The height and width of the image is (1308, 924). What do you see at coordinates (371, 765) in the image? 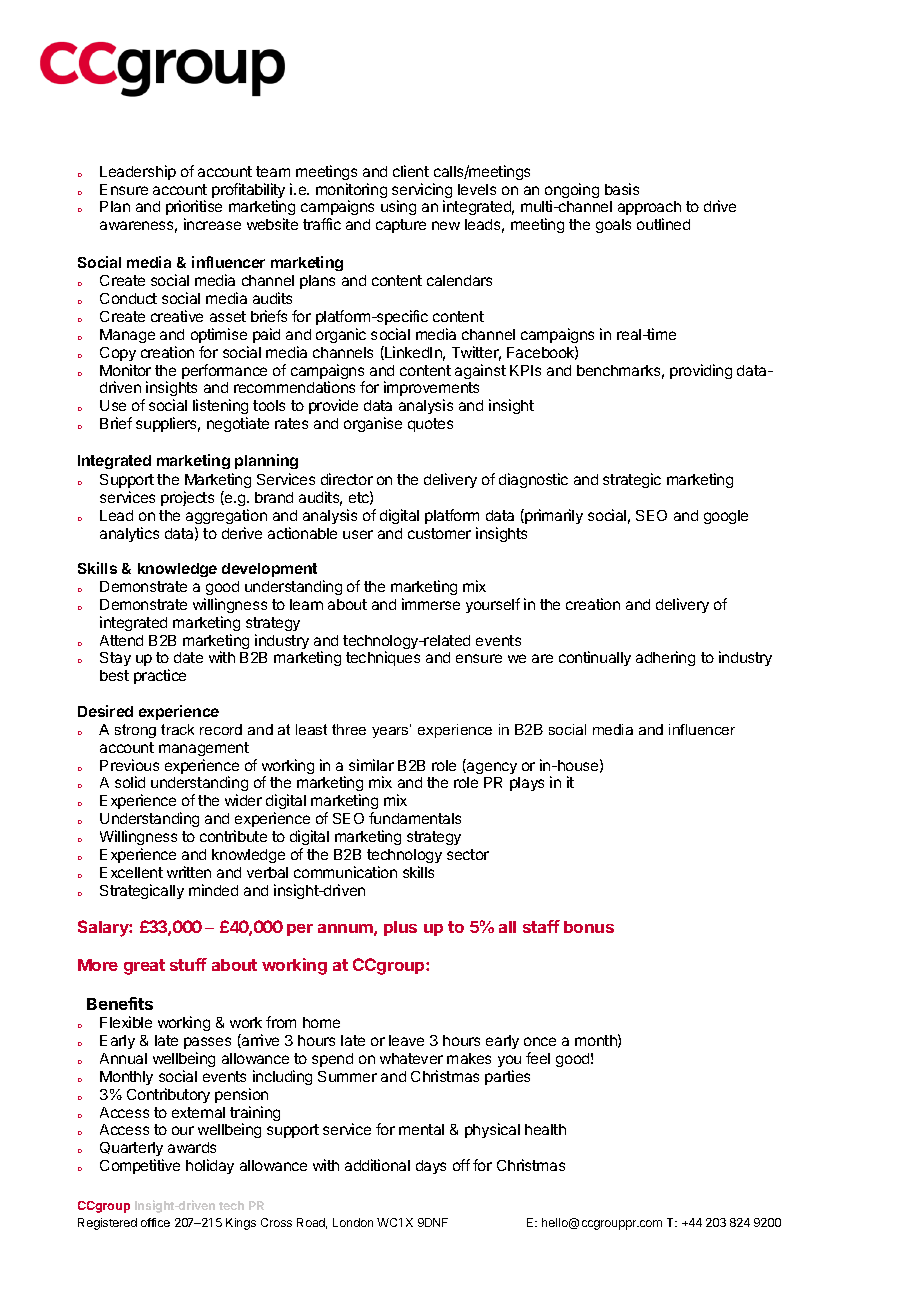
I see `similar` at bounding box center [371, 765].
